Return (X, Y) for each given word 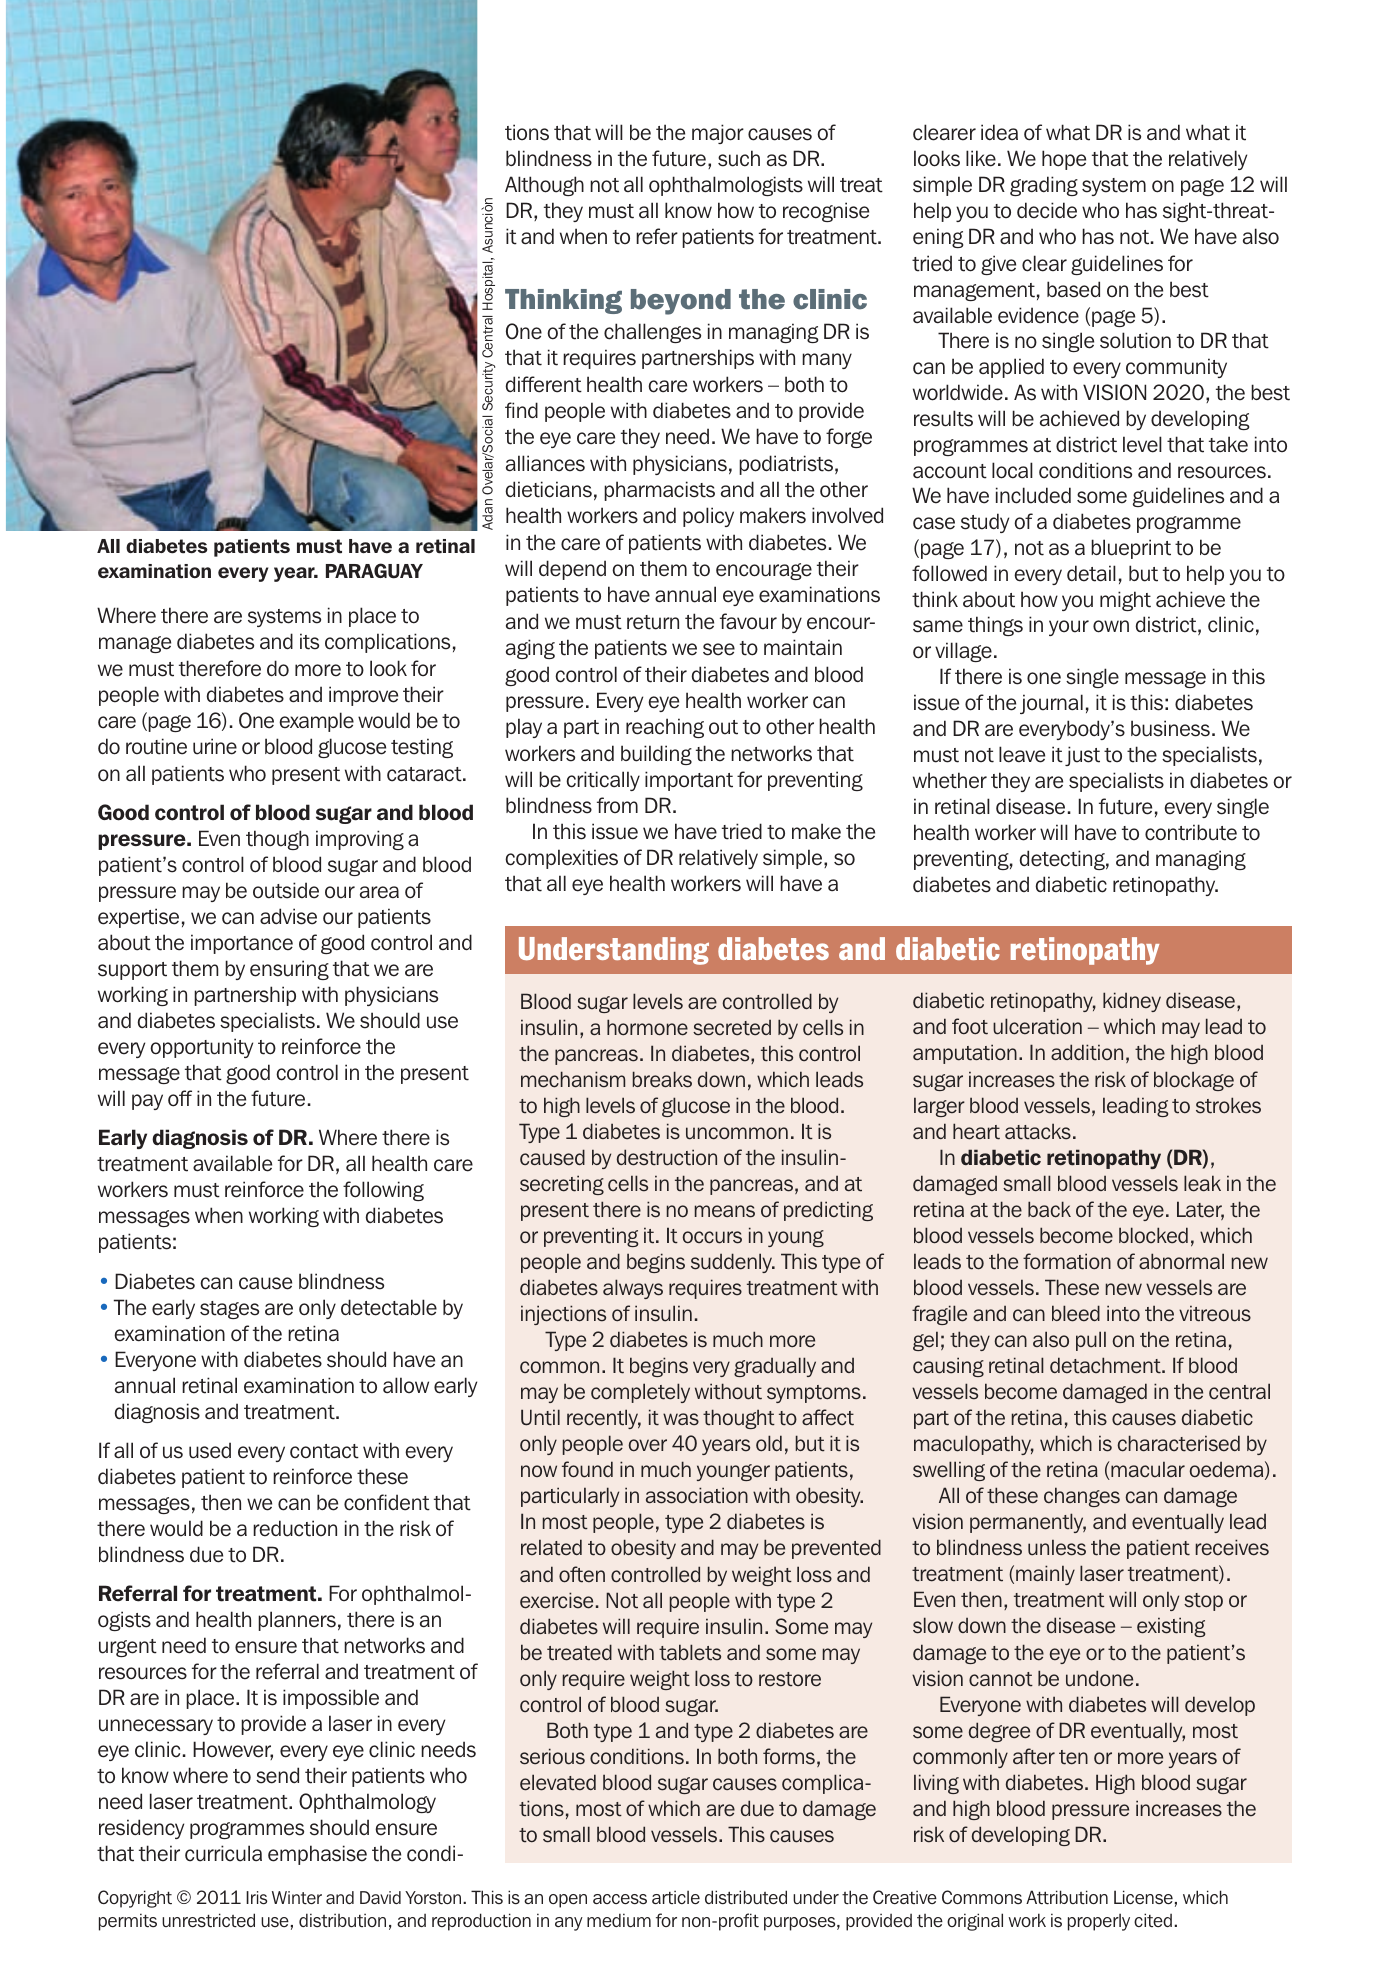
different (544, 384)
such (739, 158)
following (383, 1191)
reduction (295, 1528)
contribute (1191, 832)
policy (708, 517)
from (617, 805)
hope (1064, 160)
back (1049, 1209)
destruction (667, 1157)
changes (1082, 1497)
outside (286, 890)
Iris (256, 1898)
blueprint (1131, 549)
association (697, 1495)
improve (363, 696)
